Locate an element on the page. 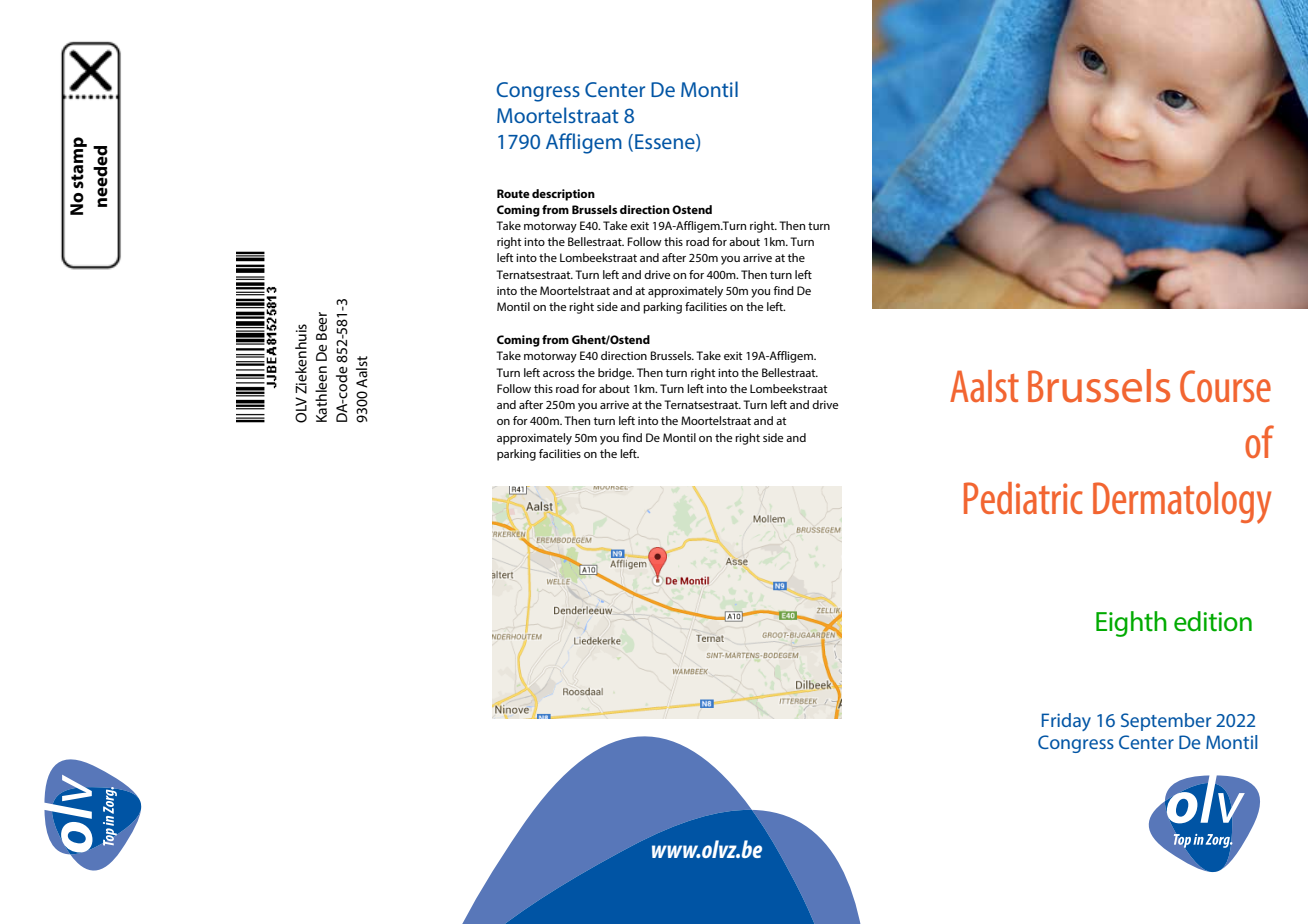  Dermatology is located at coordinates (1182, 503).
